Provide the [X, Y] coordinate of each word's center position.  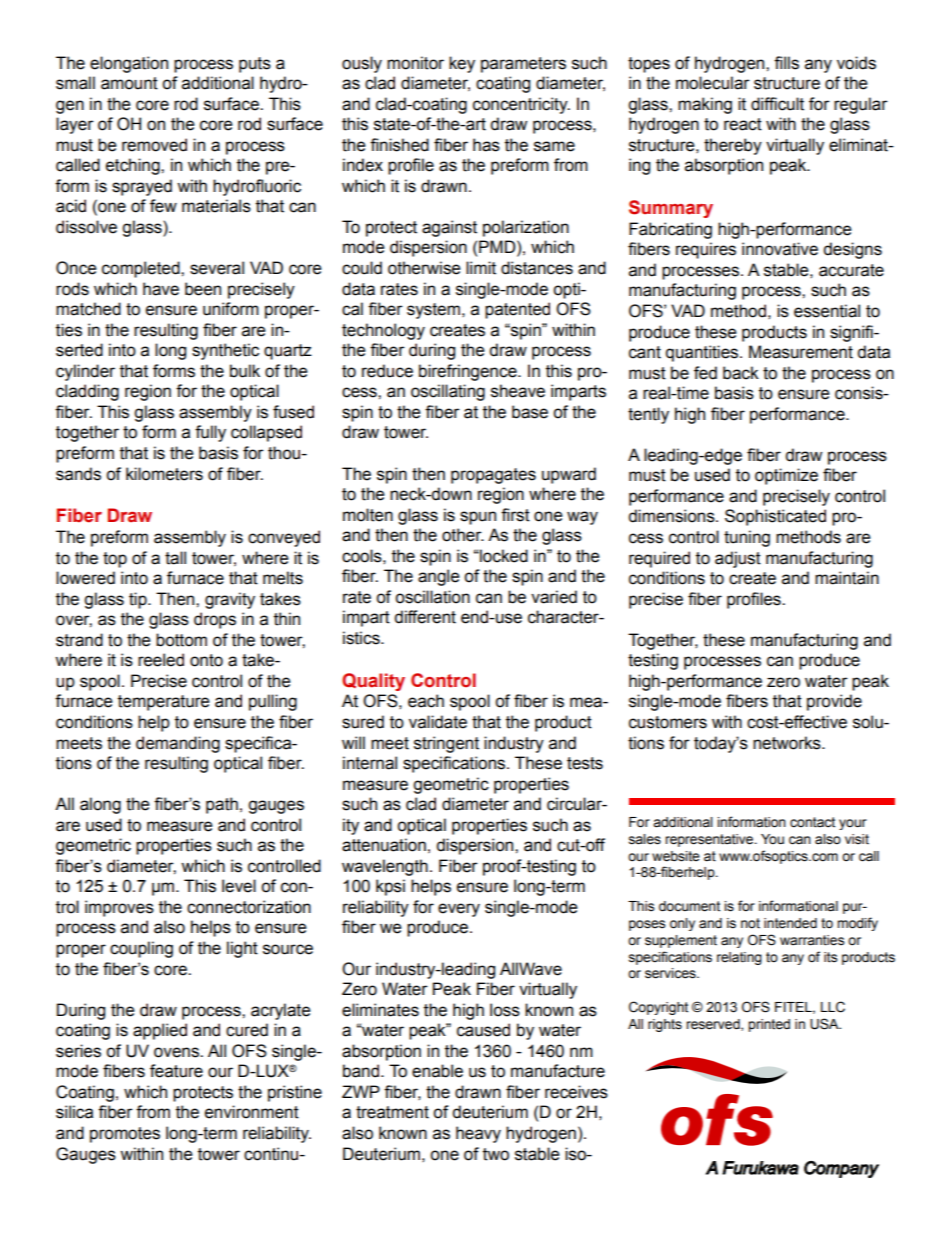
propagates [493, 476]
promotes [125, 1135]
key [462, 64]
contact [812, 822]
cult [791, 104]
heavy [478, 1134]
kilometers [164, 474]
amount [129, 83]
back [741, 373]
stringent [446, 744]
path [222, 805]
